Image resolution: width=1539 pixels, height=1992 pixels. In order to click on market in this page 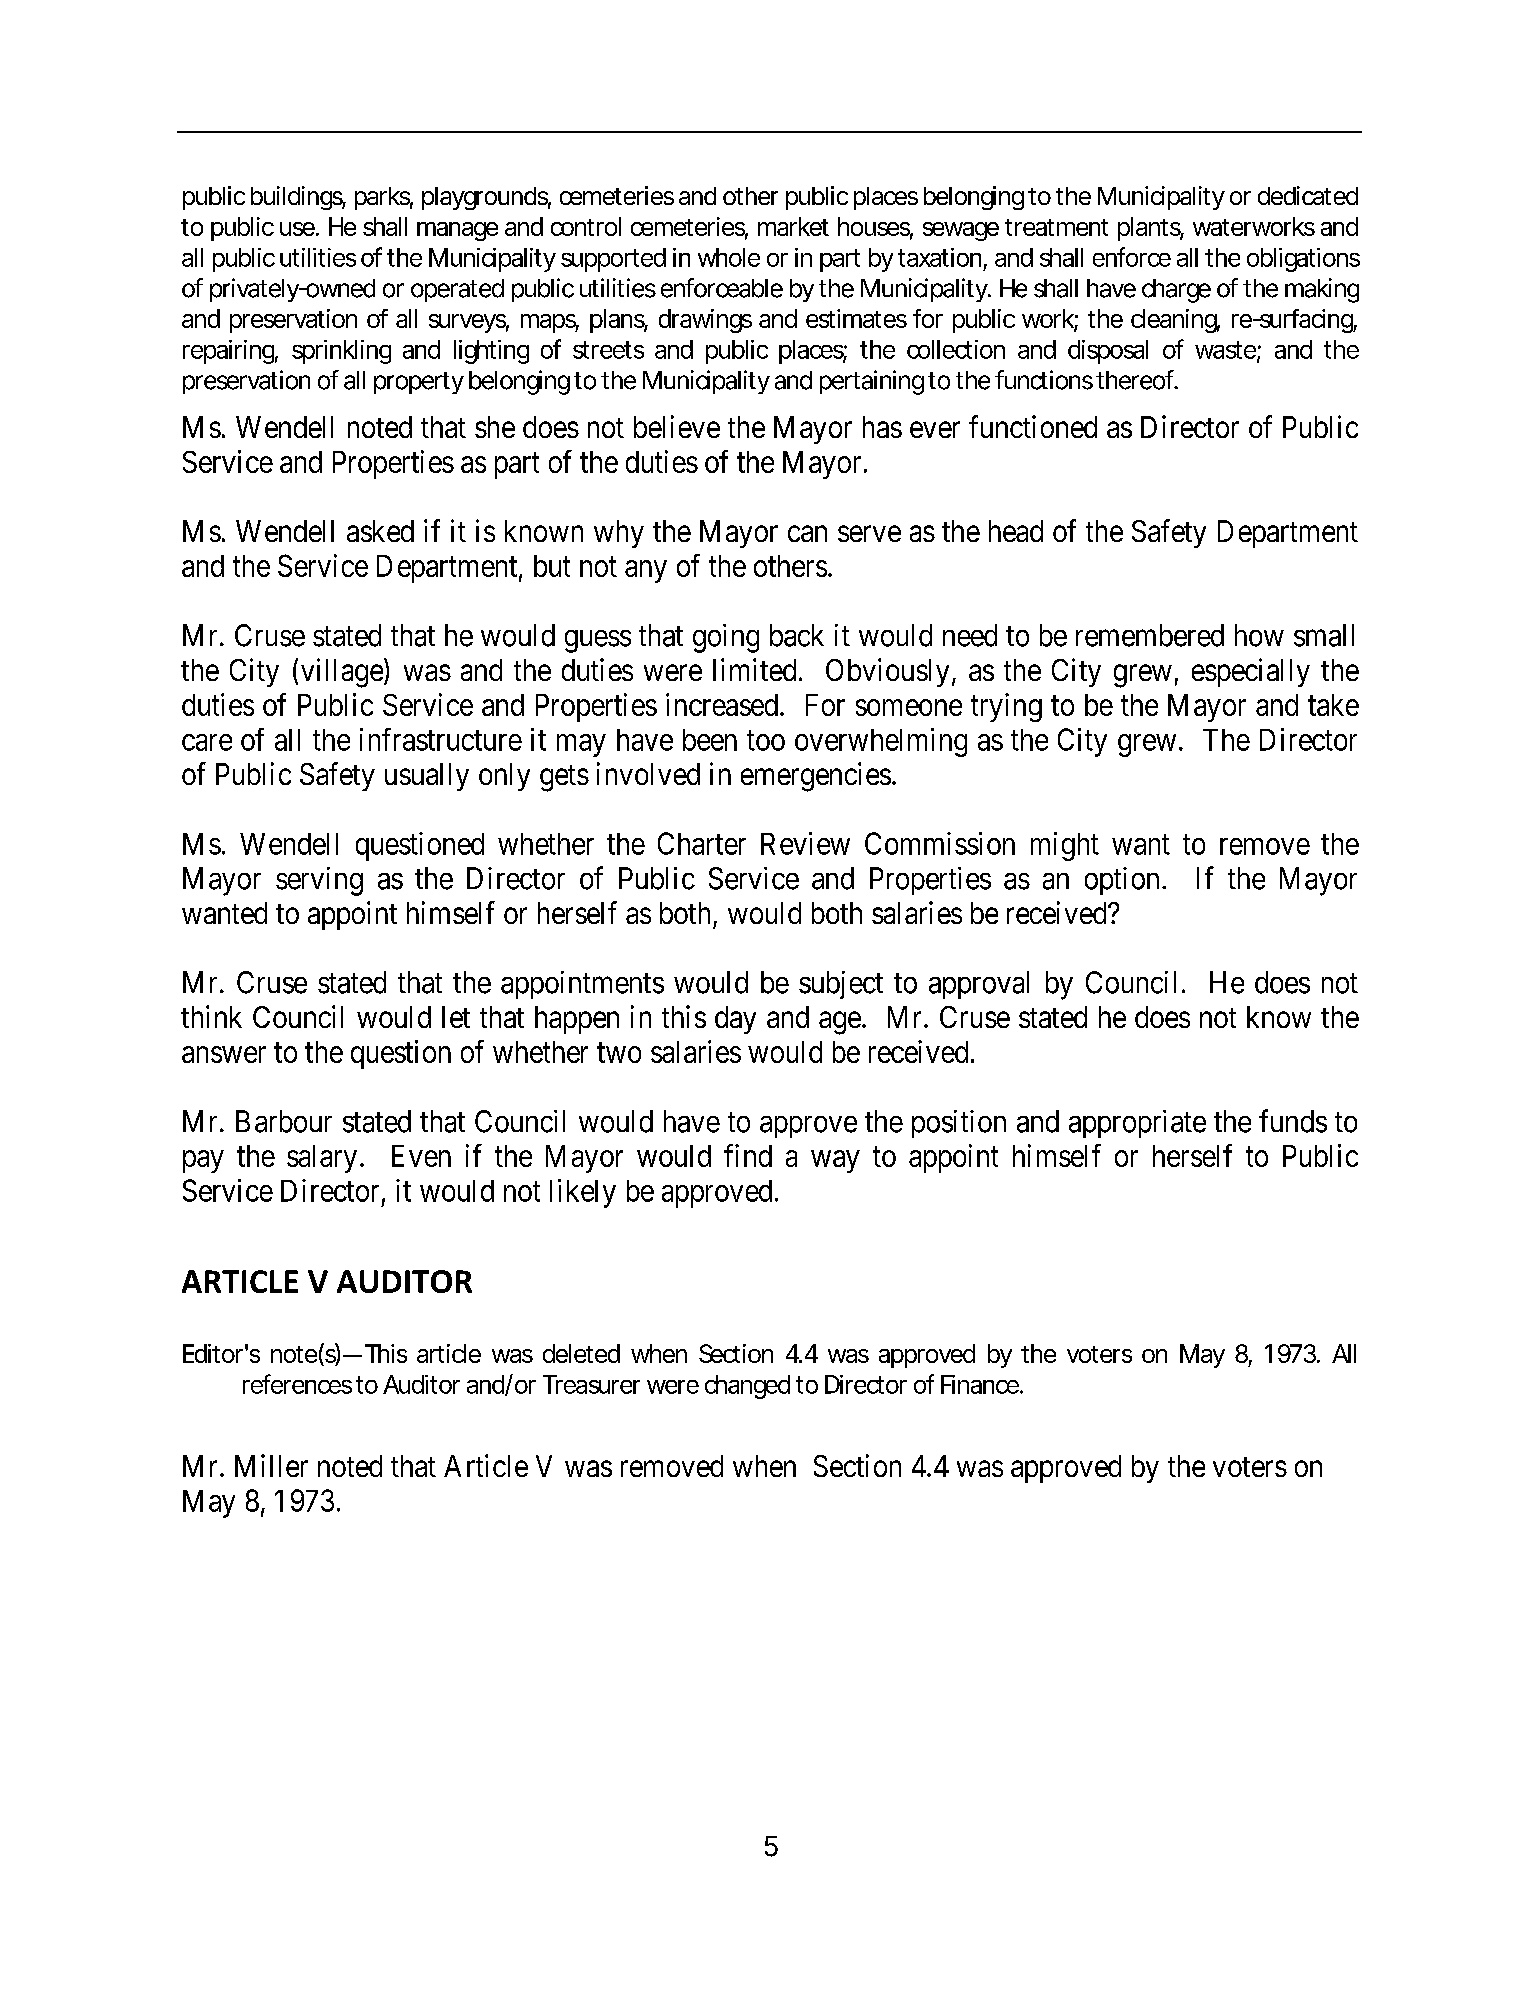, I will do `click(793, 226)`.
